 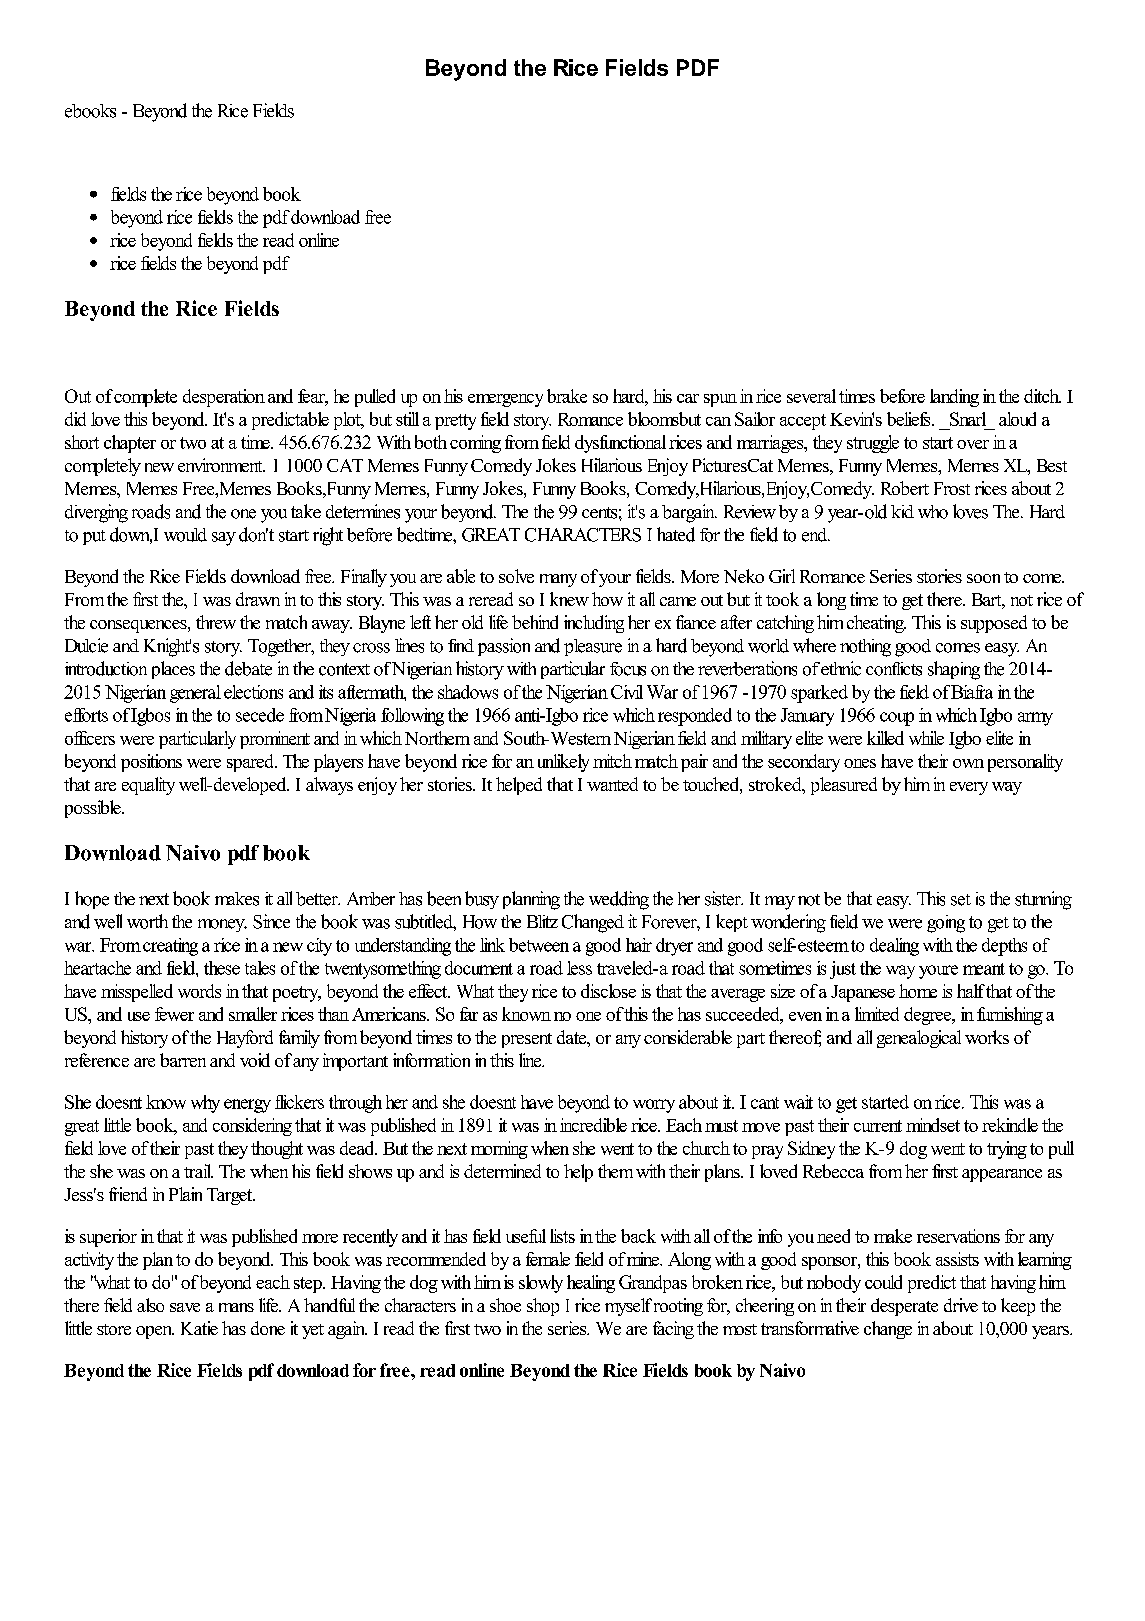 I want to click on beliefs, so click(x=910, y=419).
